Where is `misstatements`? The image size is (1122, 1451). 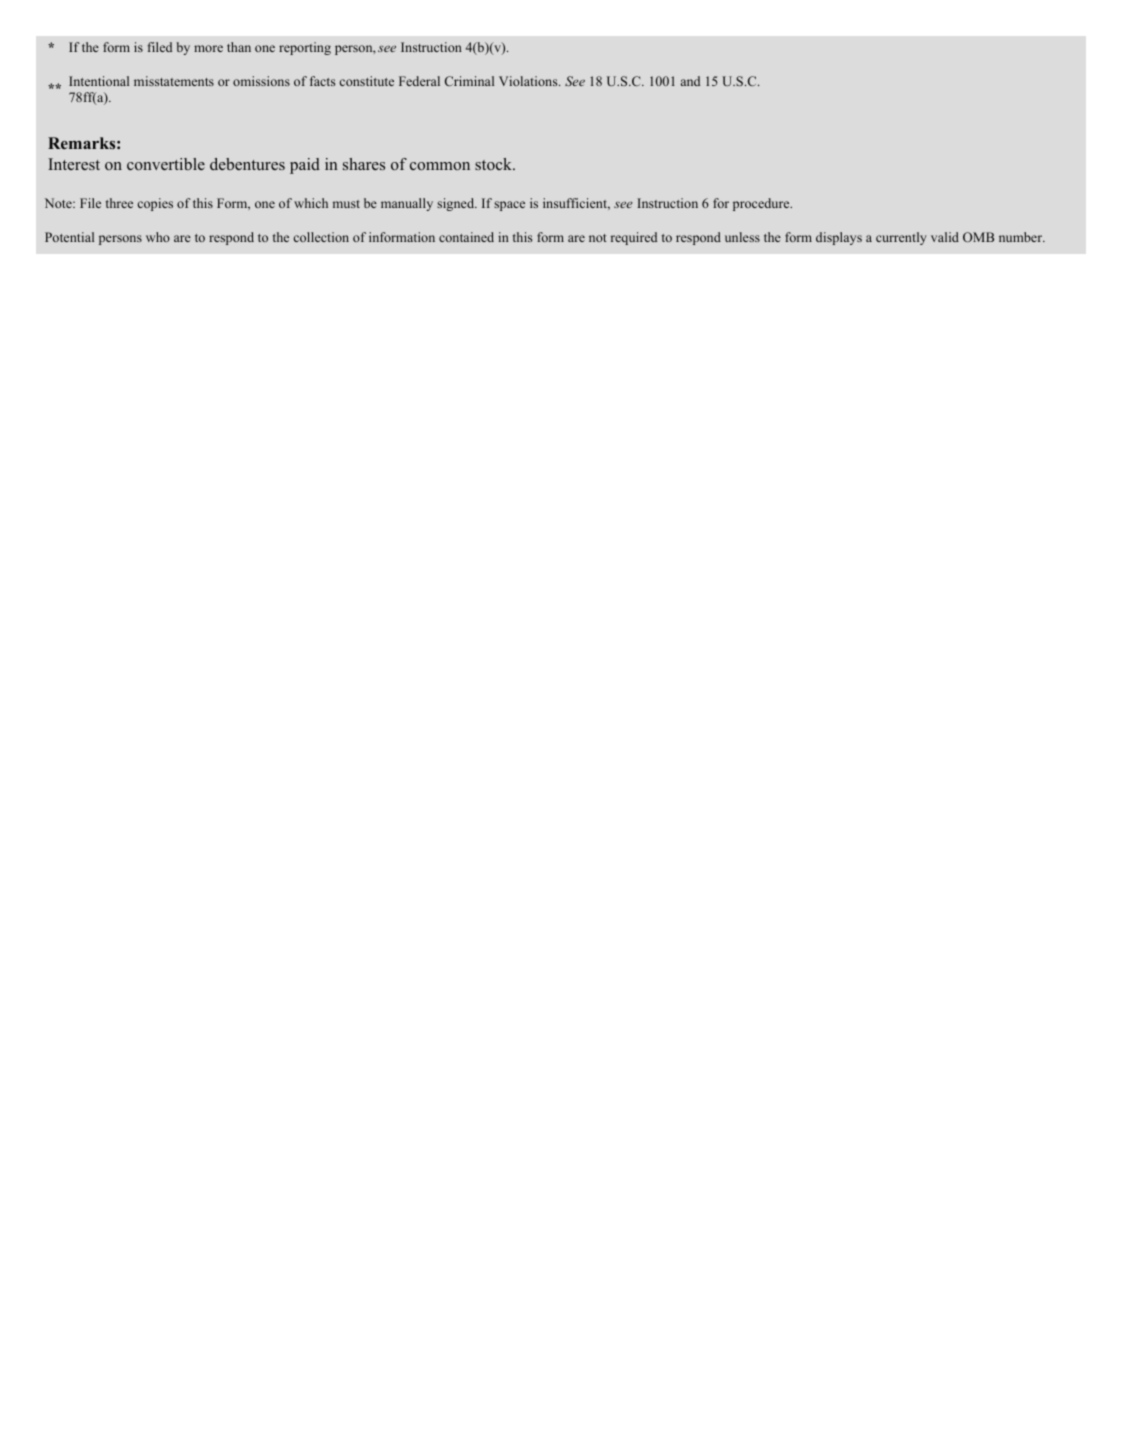 misstatements is located at coordinates (174, 81).
